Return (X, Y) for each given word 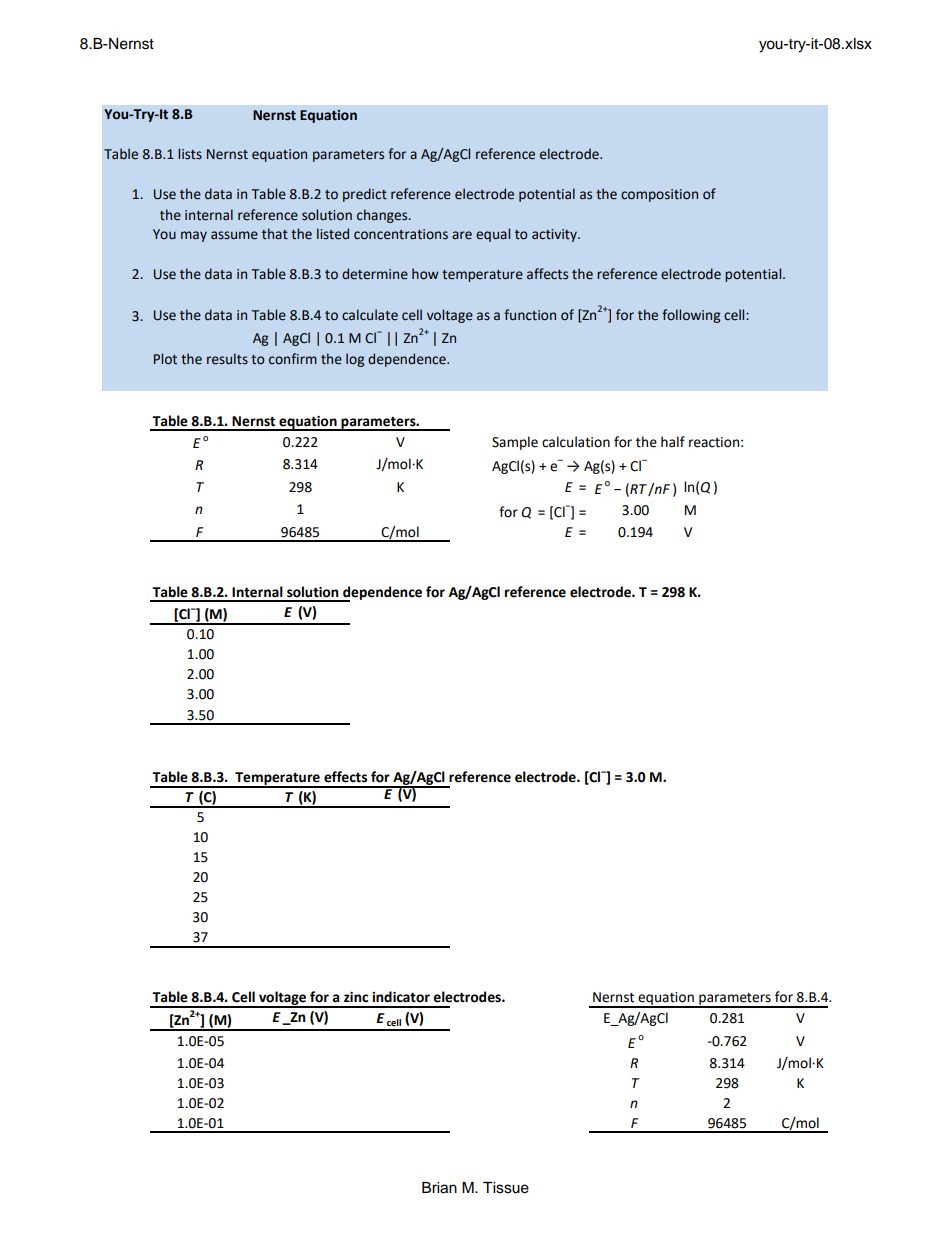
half (673, 442)
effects (345, 777)
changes (383, 216)
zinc (356, 997)
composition (659, 195)
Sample (515, 443)
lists (190, 154)
